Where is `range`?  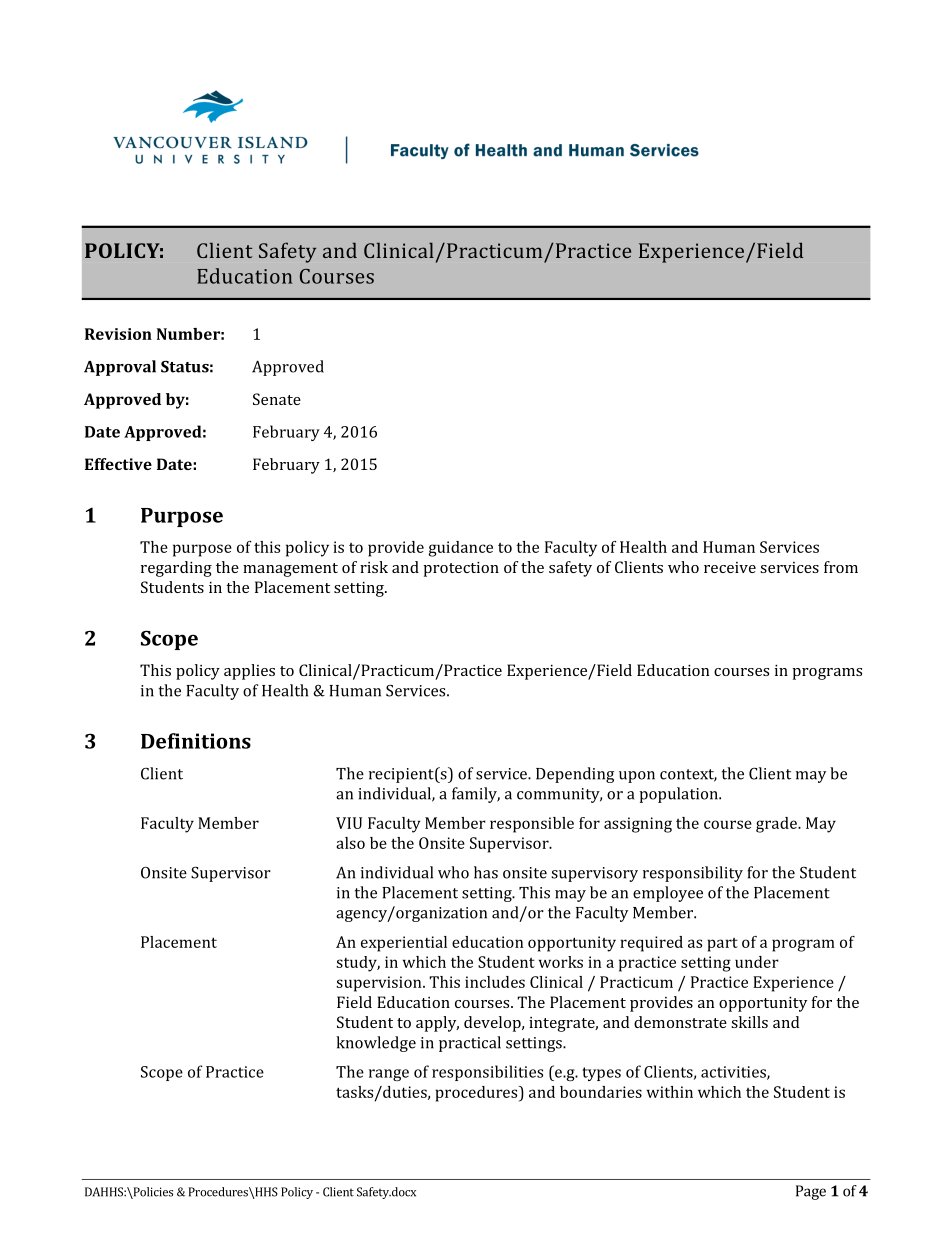
range is located at coordinates (389, 1075).
